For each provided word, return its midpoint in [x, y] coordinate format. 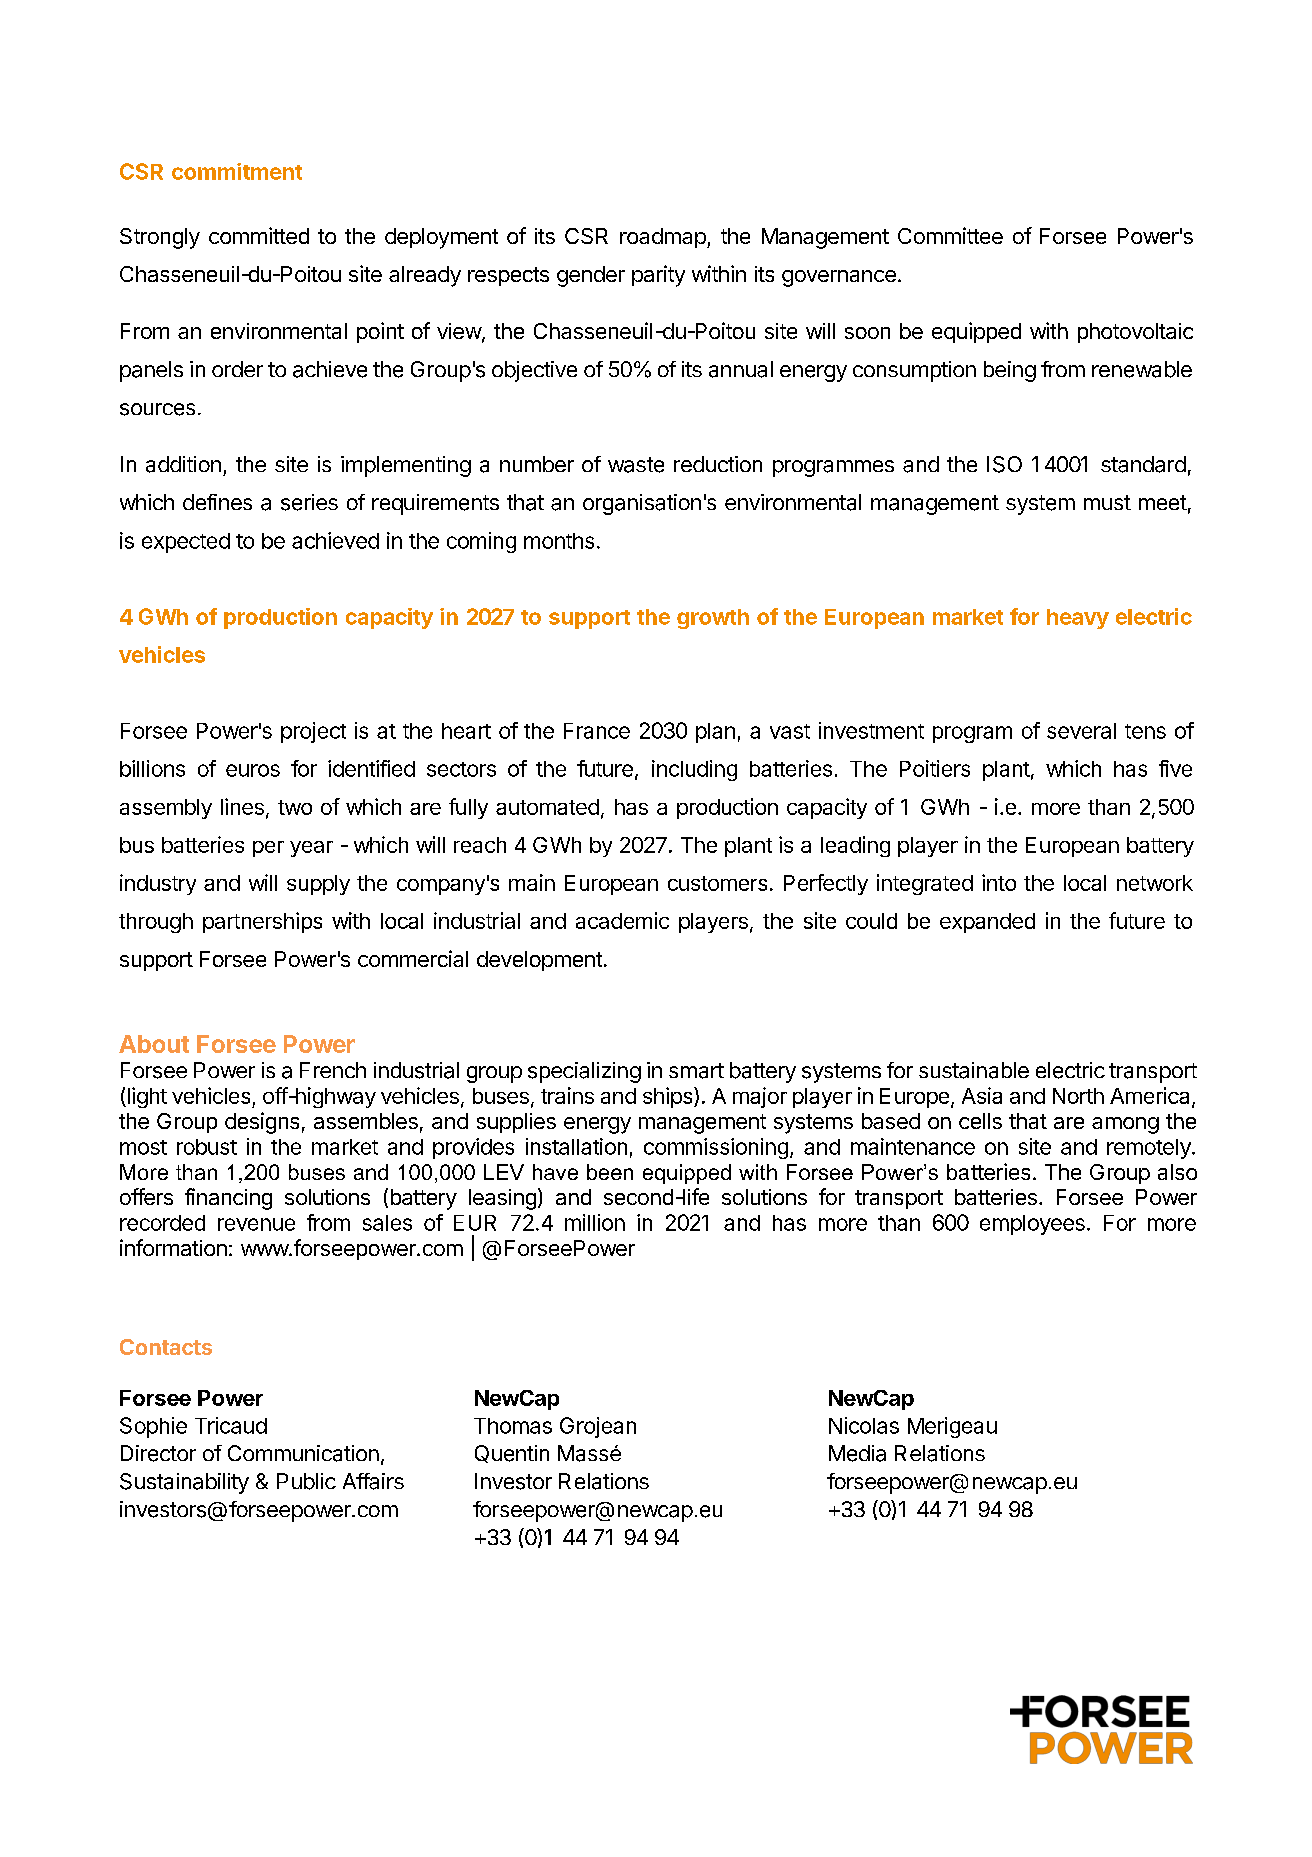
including [694, 770]
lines [242, 806]
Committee [950, 235]
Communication [303, 1453]
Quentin [512, 1454]
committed [259, 235]
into [999, 882]
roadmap [663, 238]
